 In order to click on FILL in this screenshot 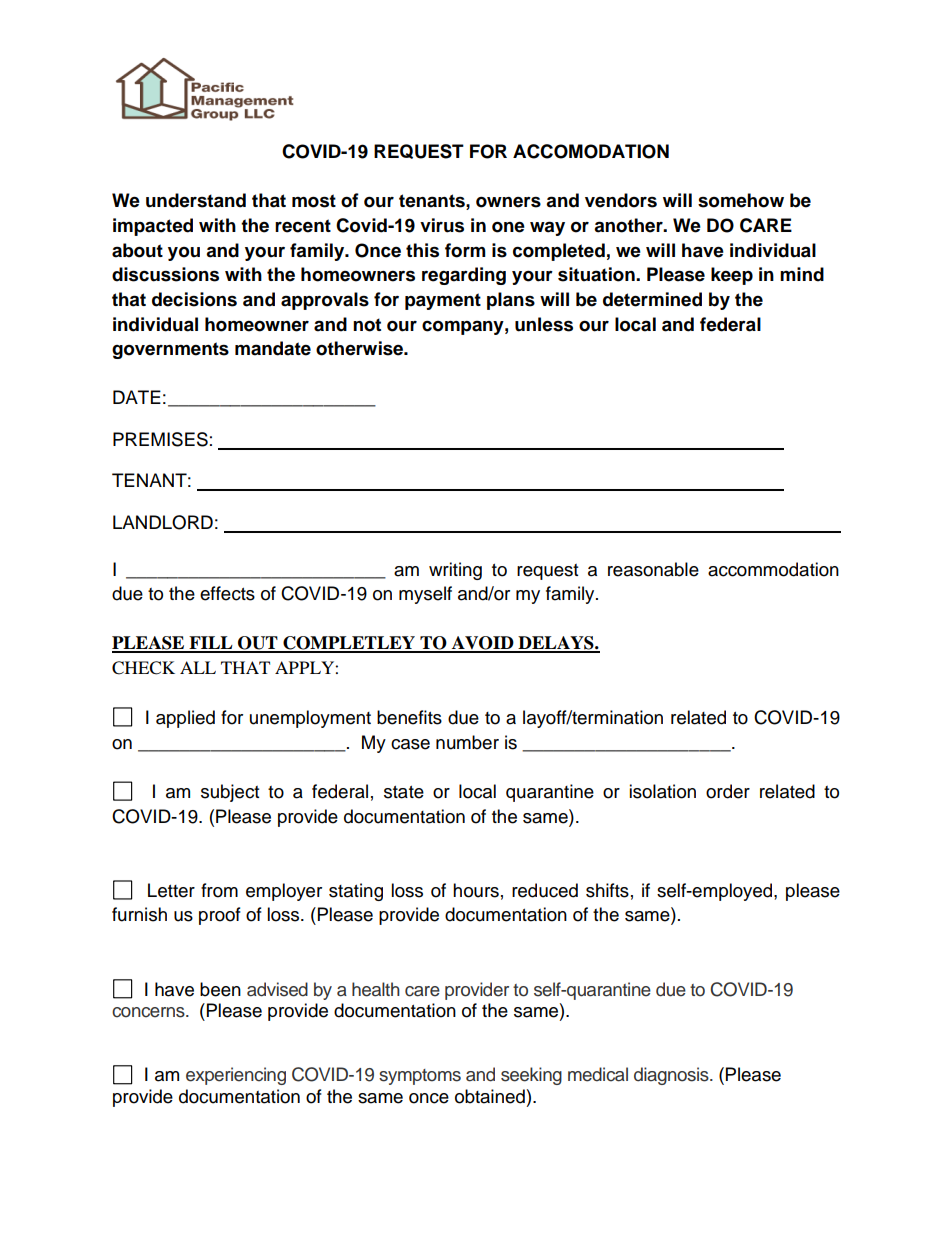, I will do `click(211, 644)`.
